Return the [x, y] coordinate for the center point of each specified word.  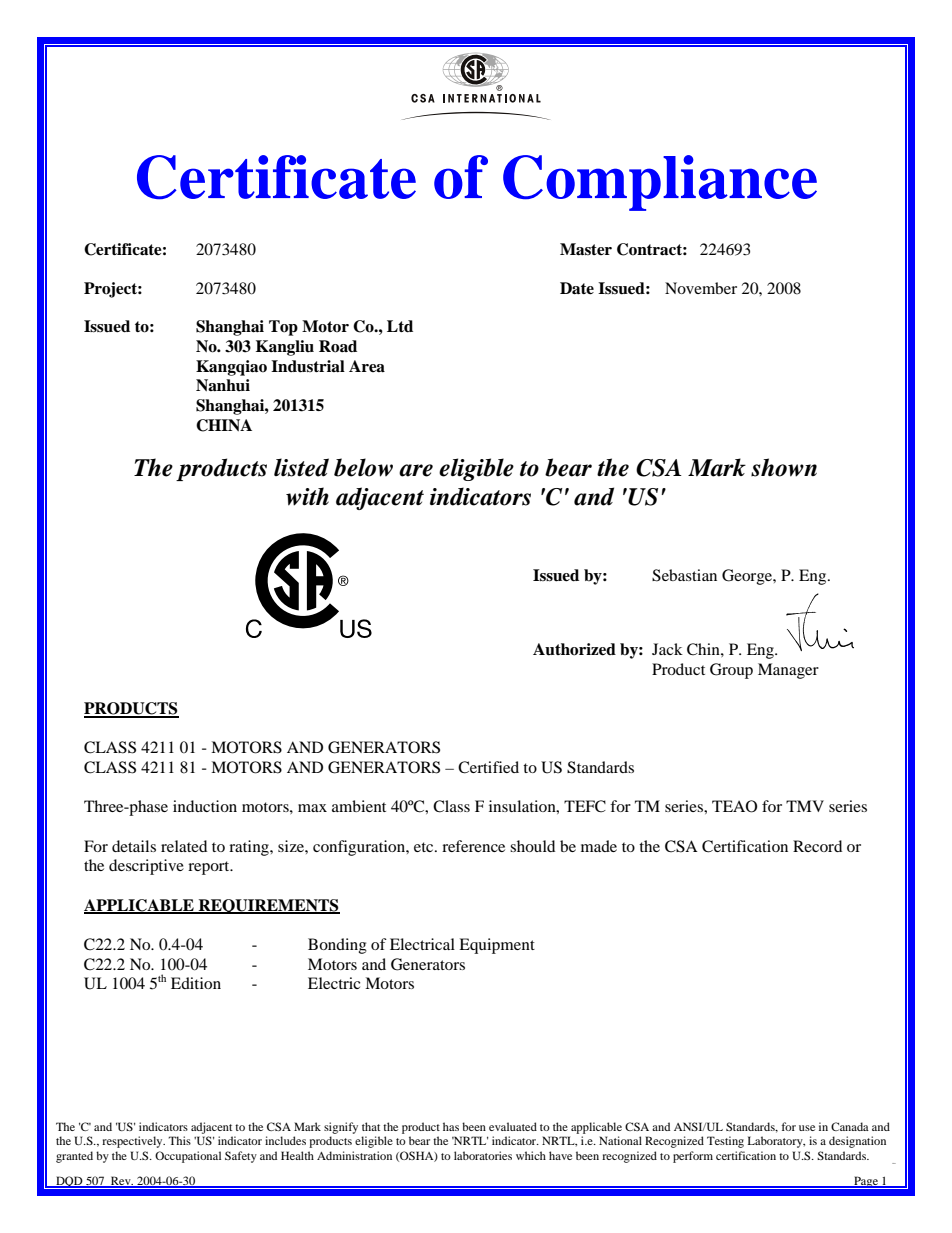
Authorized [574, 649]
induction [205, 806]
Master [586, 249]
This [179, 1140]
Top [283, 328]
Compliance [660, 183]
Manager [788, 671]
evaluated [513, 1126]
